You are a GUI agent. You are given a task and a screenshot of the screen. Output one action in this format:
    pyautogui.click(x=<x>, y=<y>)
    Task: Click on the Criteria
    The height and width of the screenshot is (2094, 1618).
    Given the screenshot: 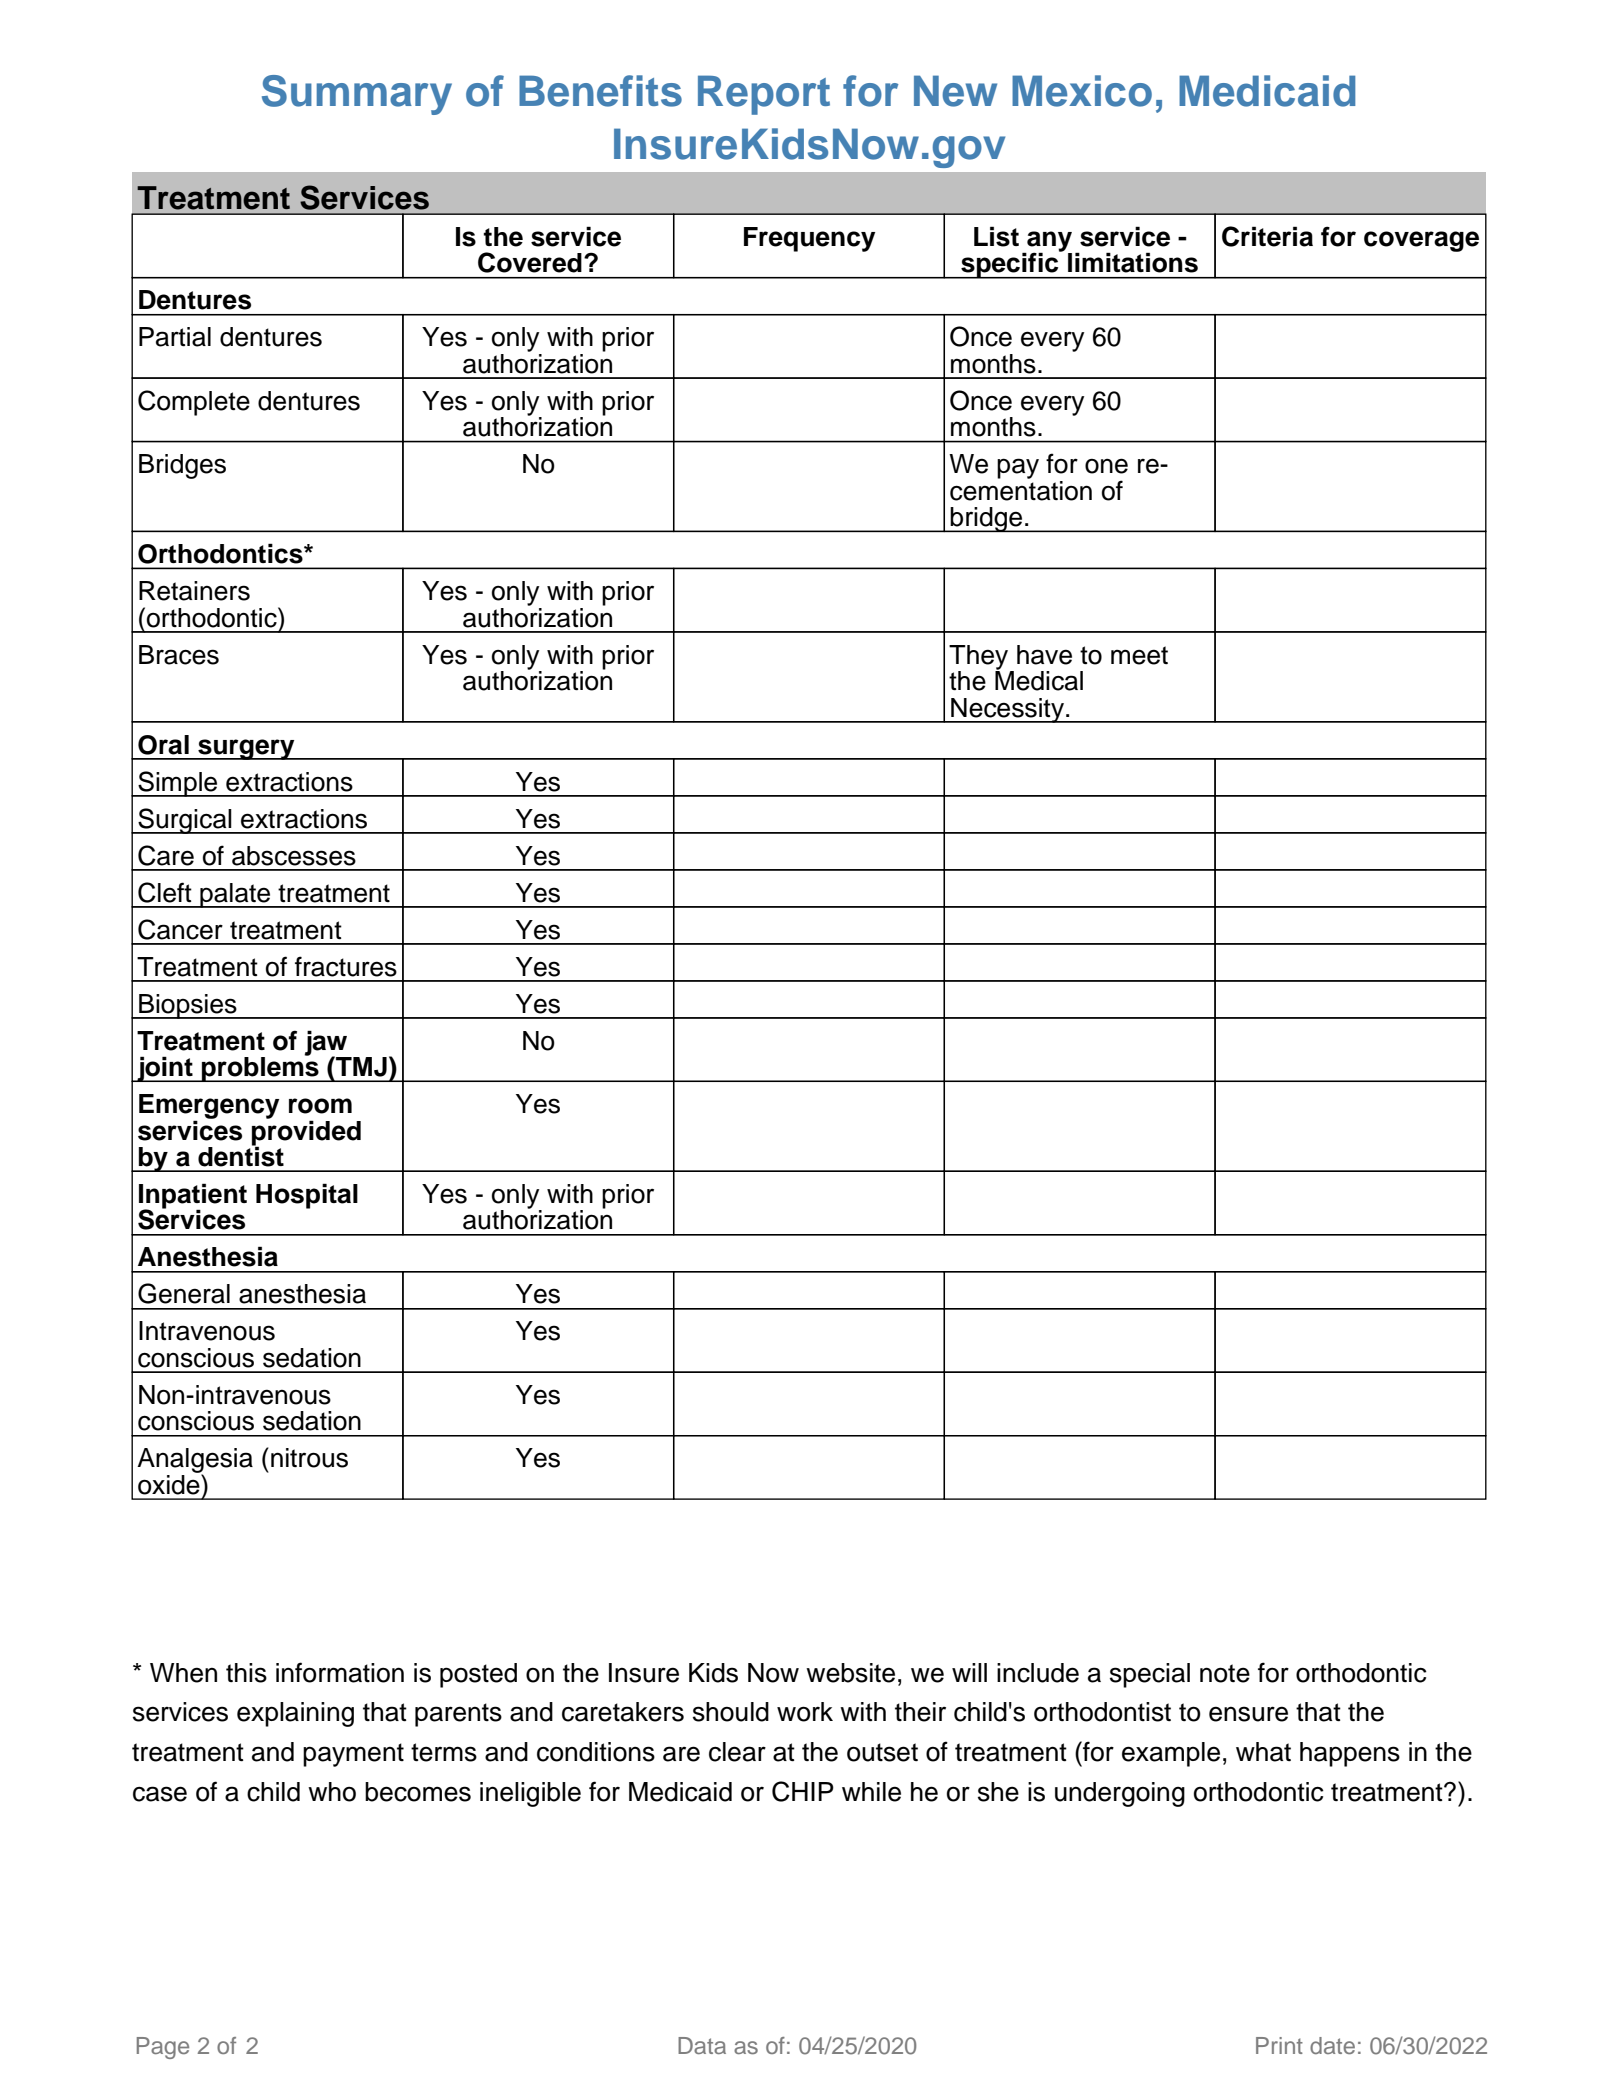 What is the action you would take?
    pyautogui.click(x=1267, y=236)
